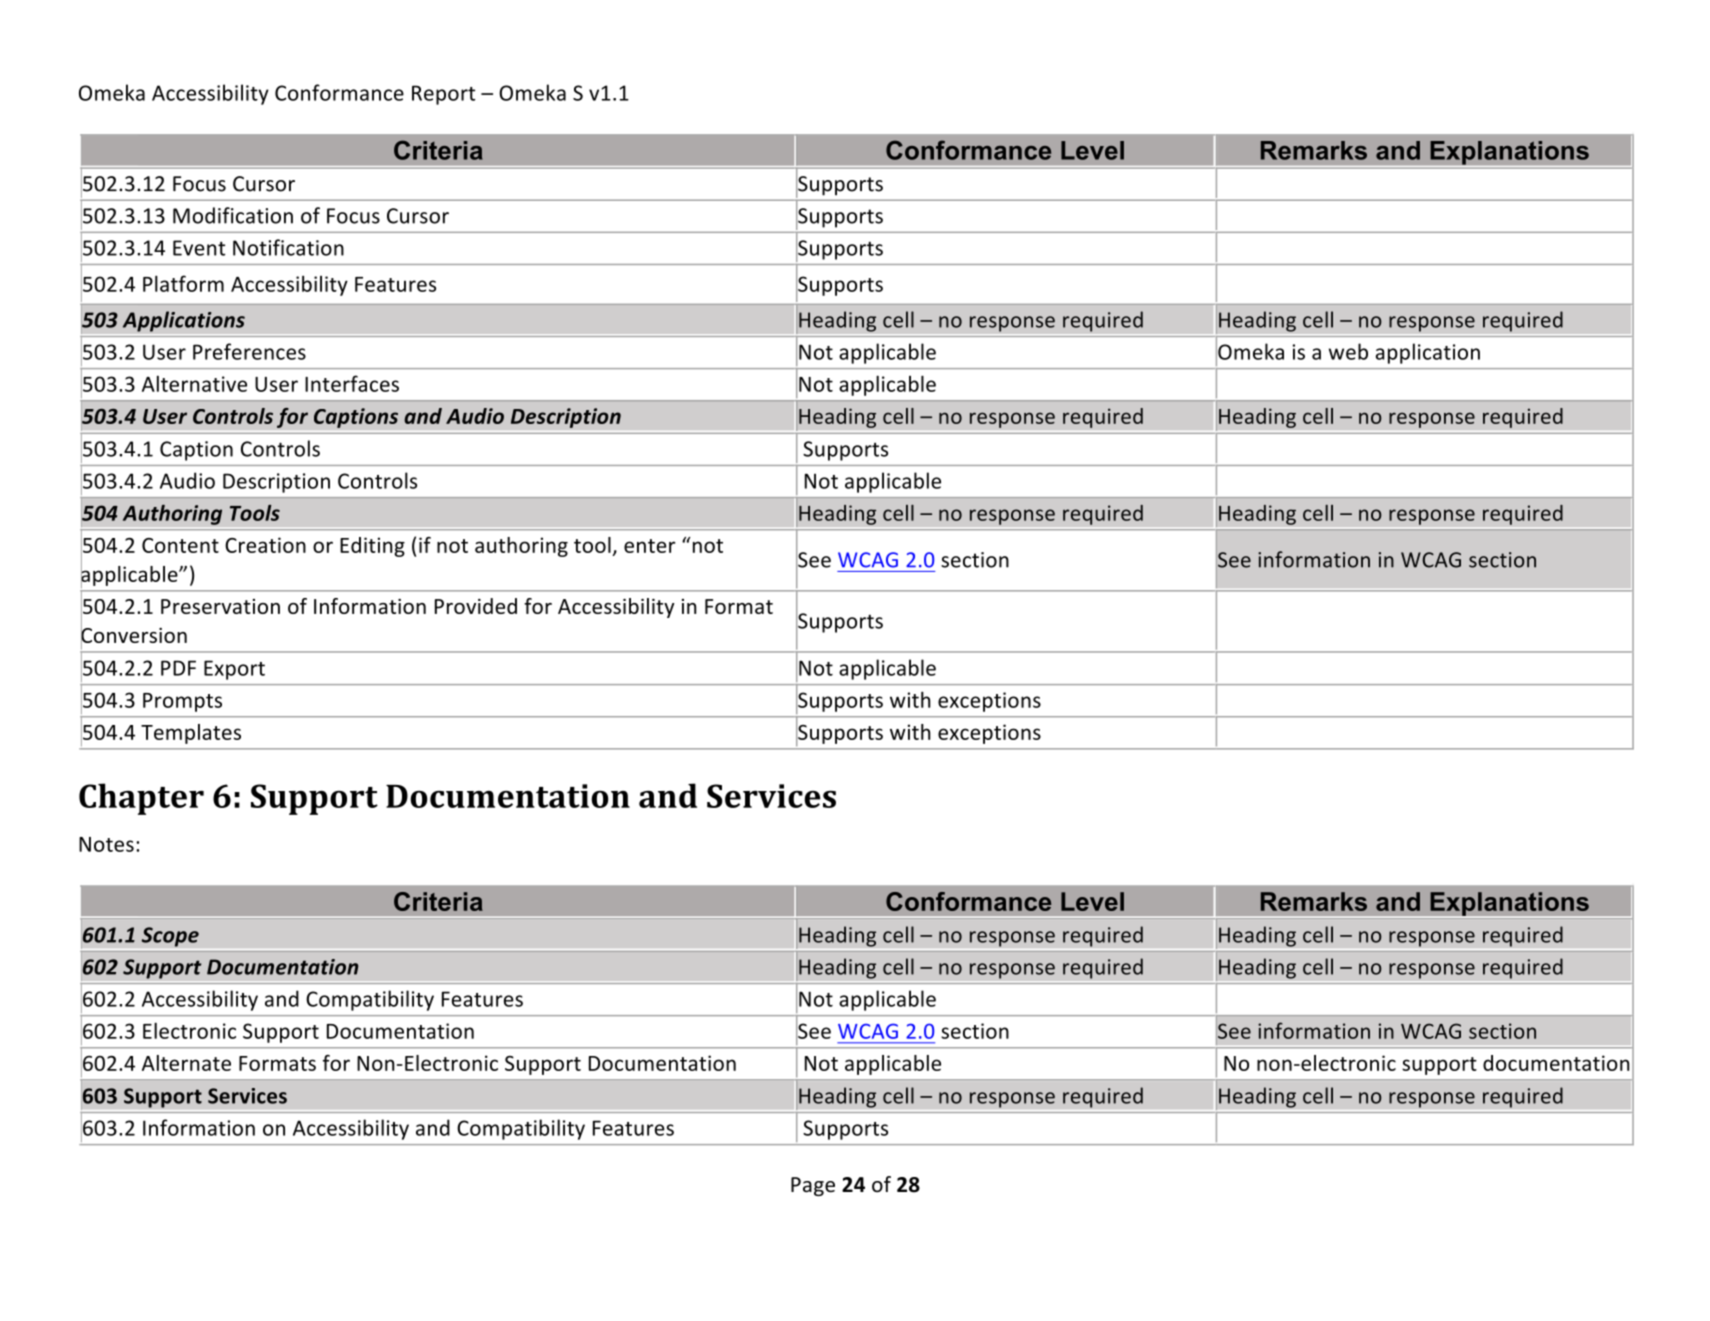 This page has width=1710, height=1321. What do you see at coordinates (813, 1186) in the page?
I see `Page` at bounding box center [813, 1186].
